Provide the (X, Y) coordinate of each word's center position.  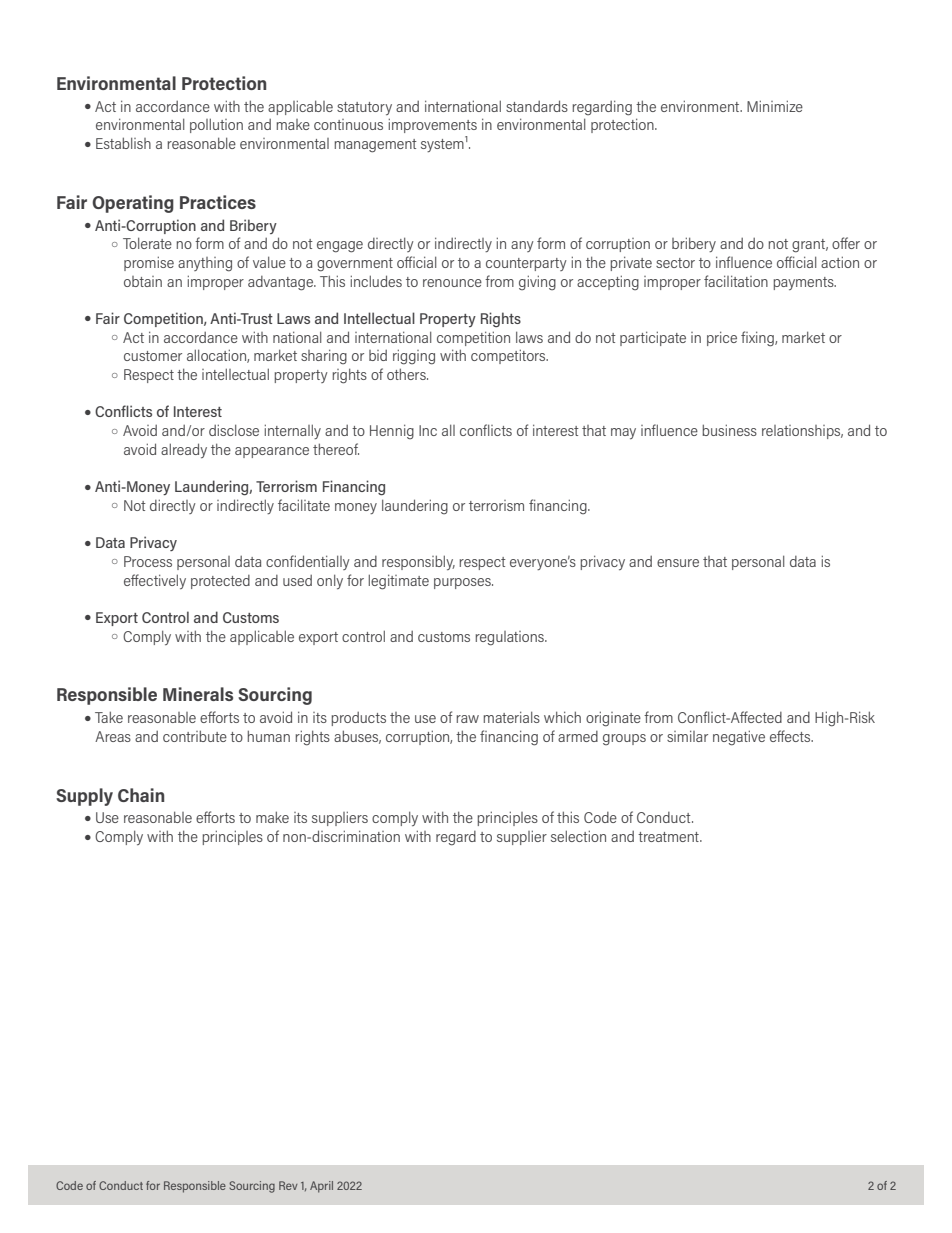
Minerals (198, 694)
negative (739, 738)
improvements (433, 125)
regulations (511, 638)
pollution (216, 125)
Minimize (775, 106)
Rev (288, 1185)
